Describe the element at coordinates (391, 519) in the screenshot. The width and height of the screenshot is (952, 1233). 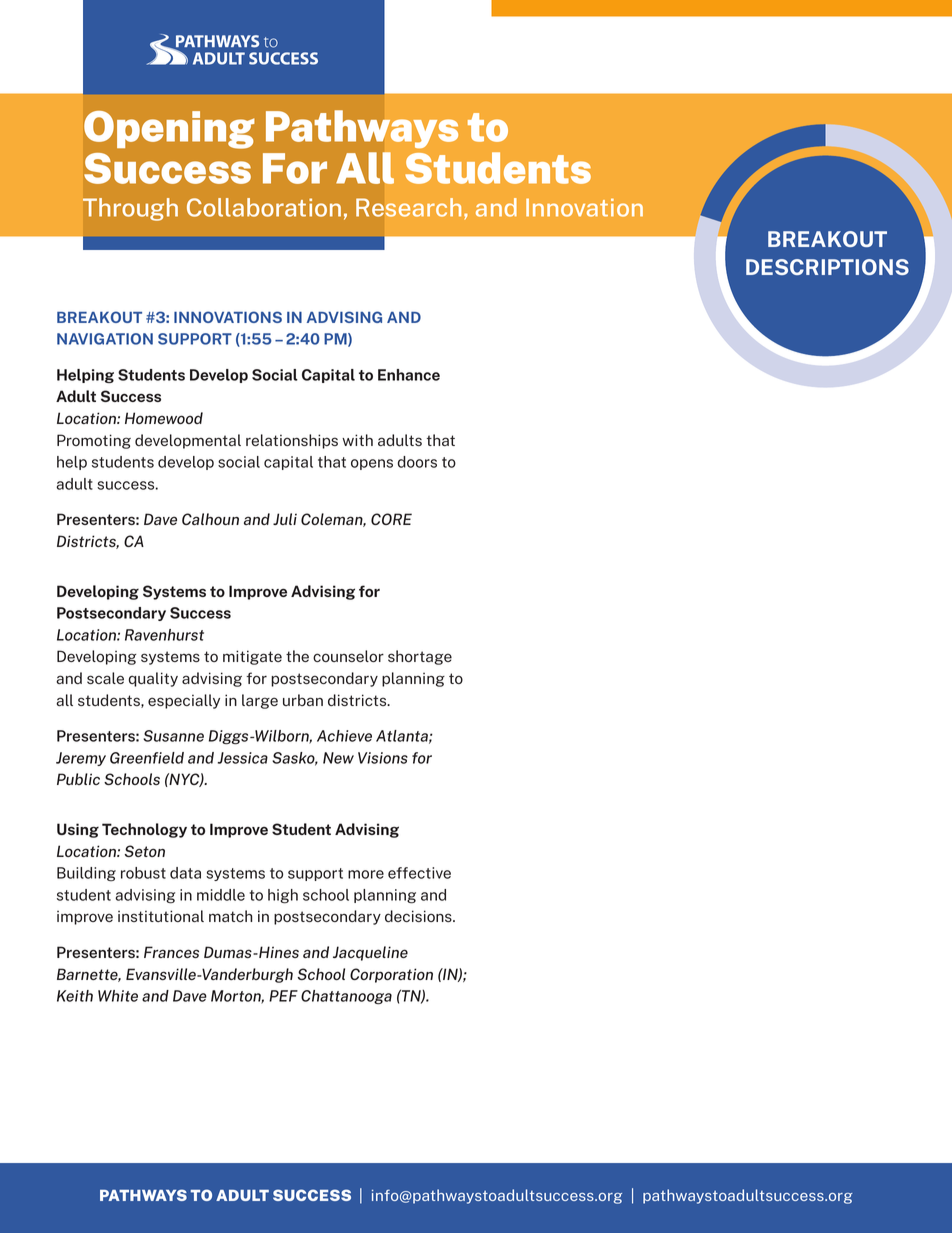
I see `CORE` at that location.
